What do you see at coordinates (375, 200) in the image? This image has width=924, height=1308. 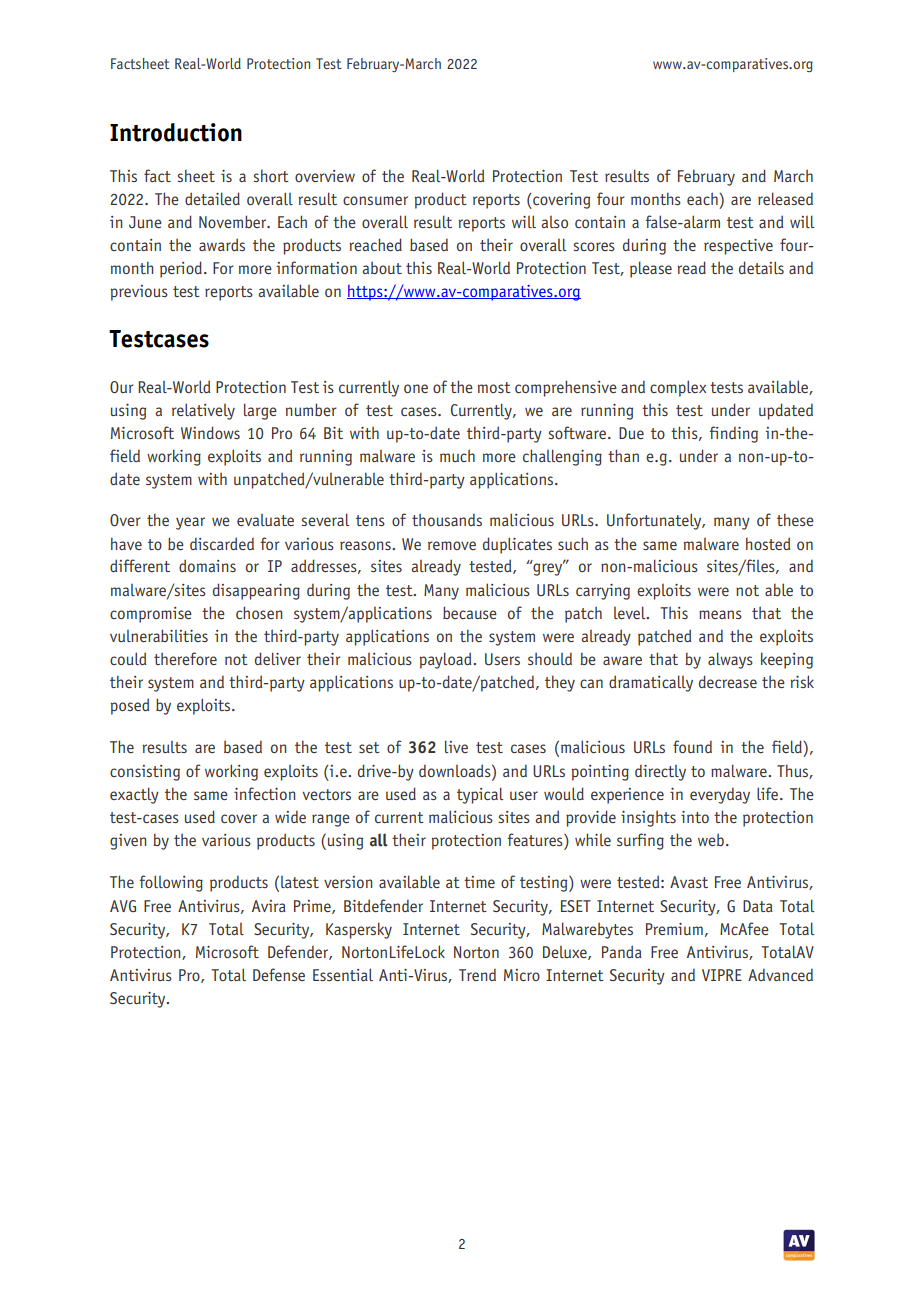 I see `consumer` at bounding box center [375, 200].
